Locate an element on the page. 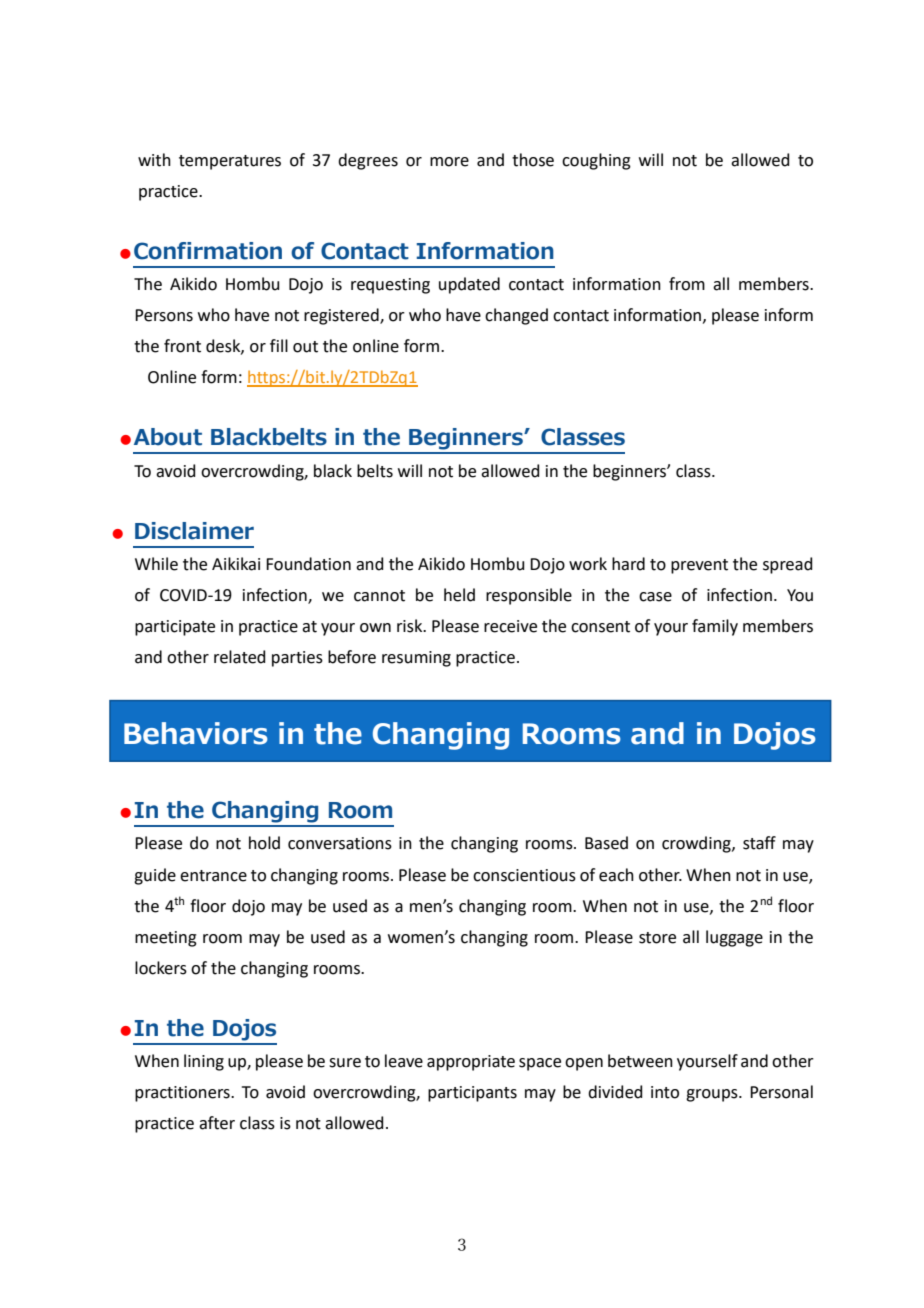  after is located at coordinates (217, 1123).
